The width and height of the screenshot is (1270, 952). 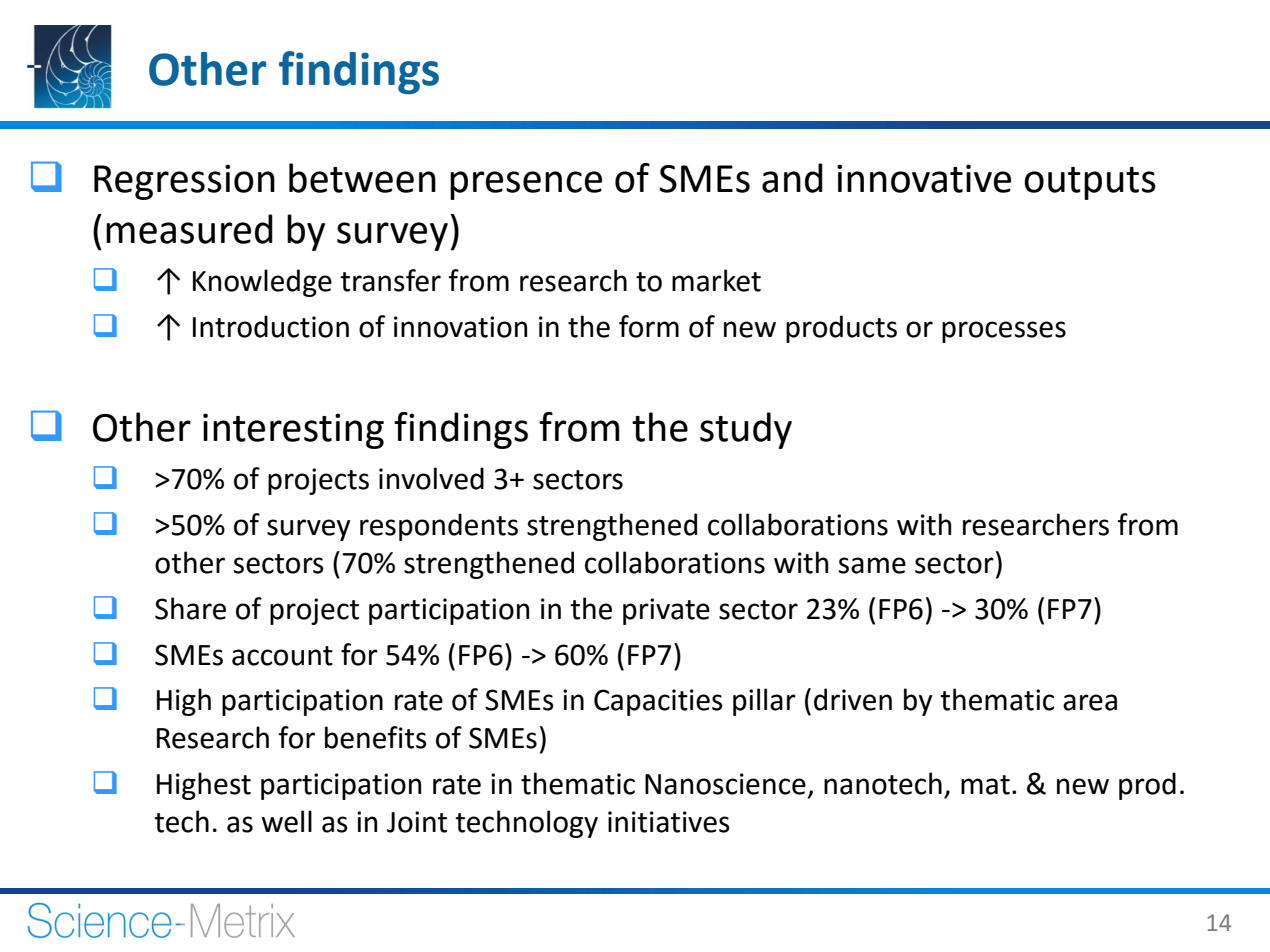 I want to click on respondents, so click(x=439, y=527).
